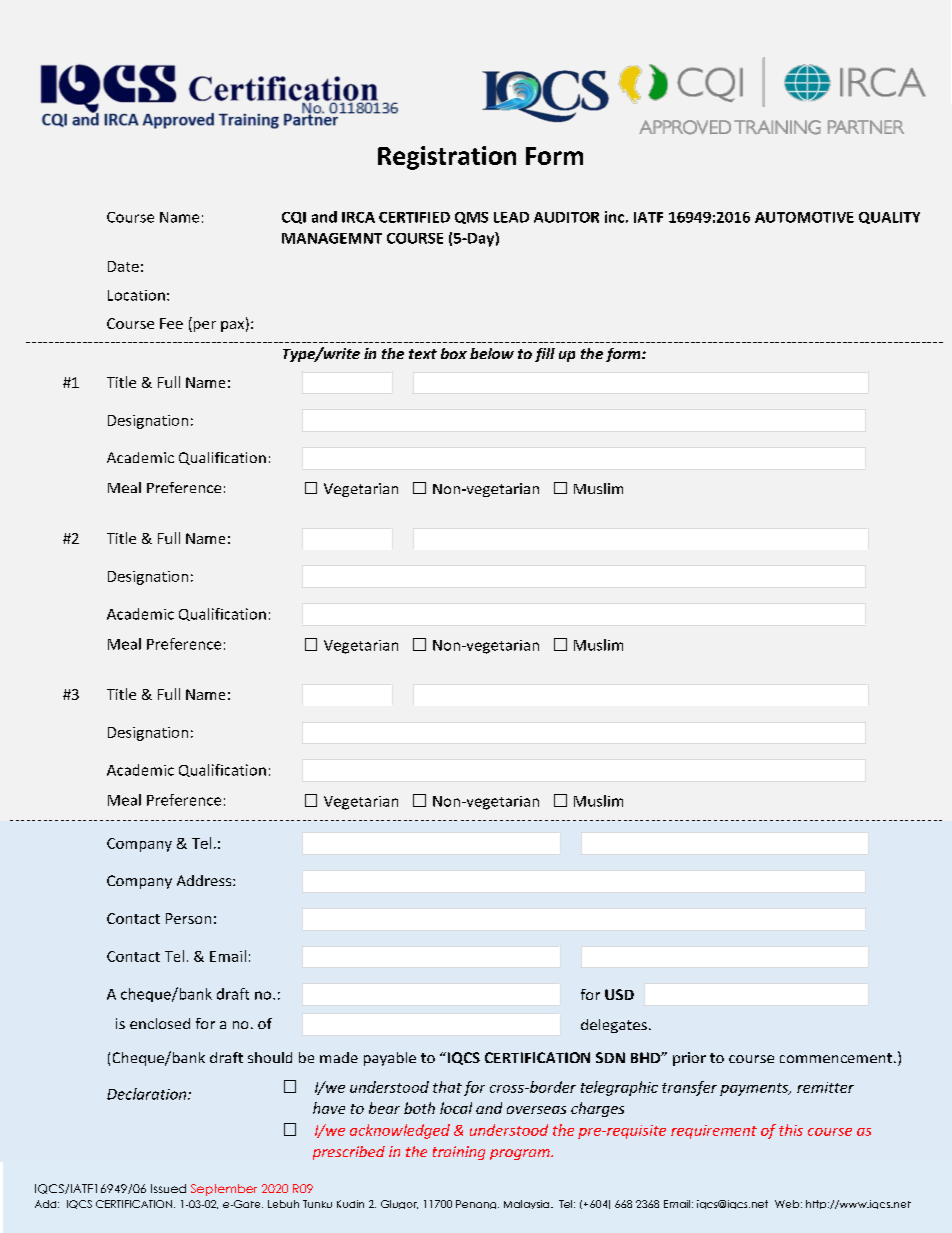 The image size is (952, 1233). What do you see at coordinates (804, 217) in the screenshot?
I see `AUTOMOTIVE` at bounding box center [804, 217].
